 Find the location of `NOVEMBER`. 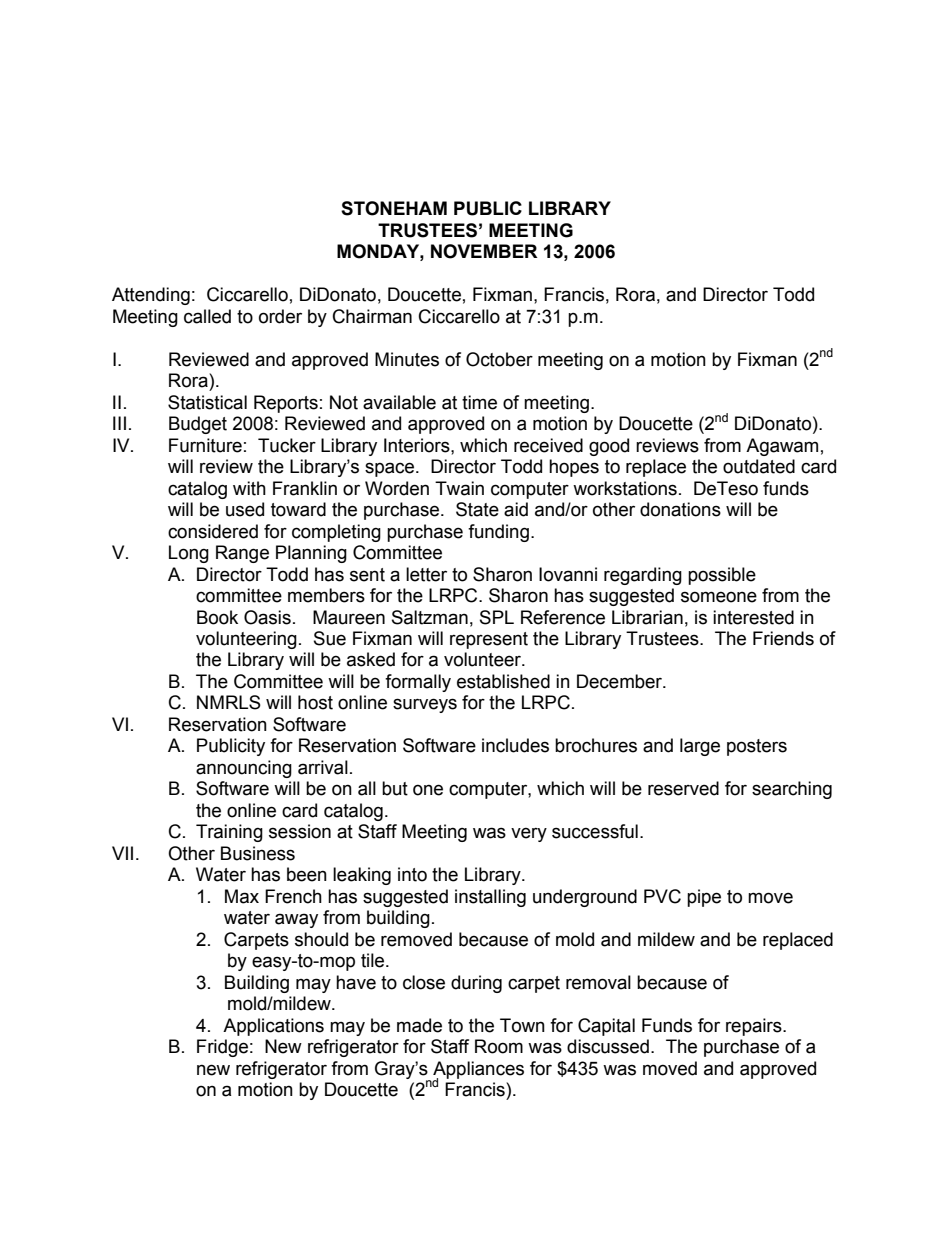

NOVEMBER is located at coordinates (484, 251).
